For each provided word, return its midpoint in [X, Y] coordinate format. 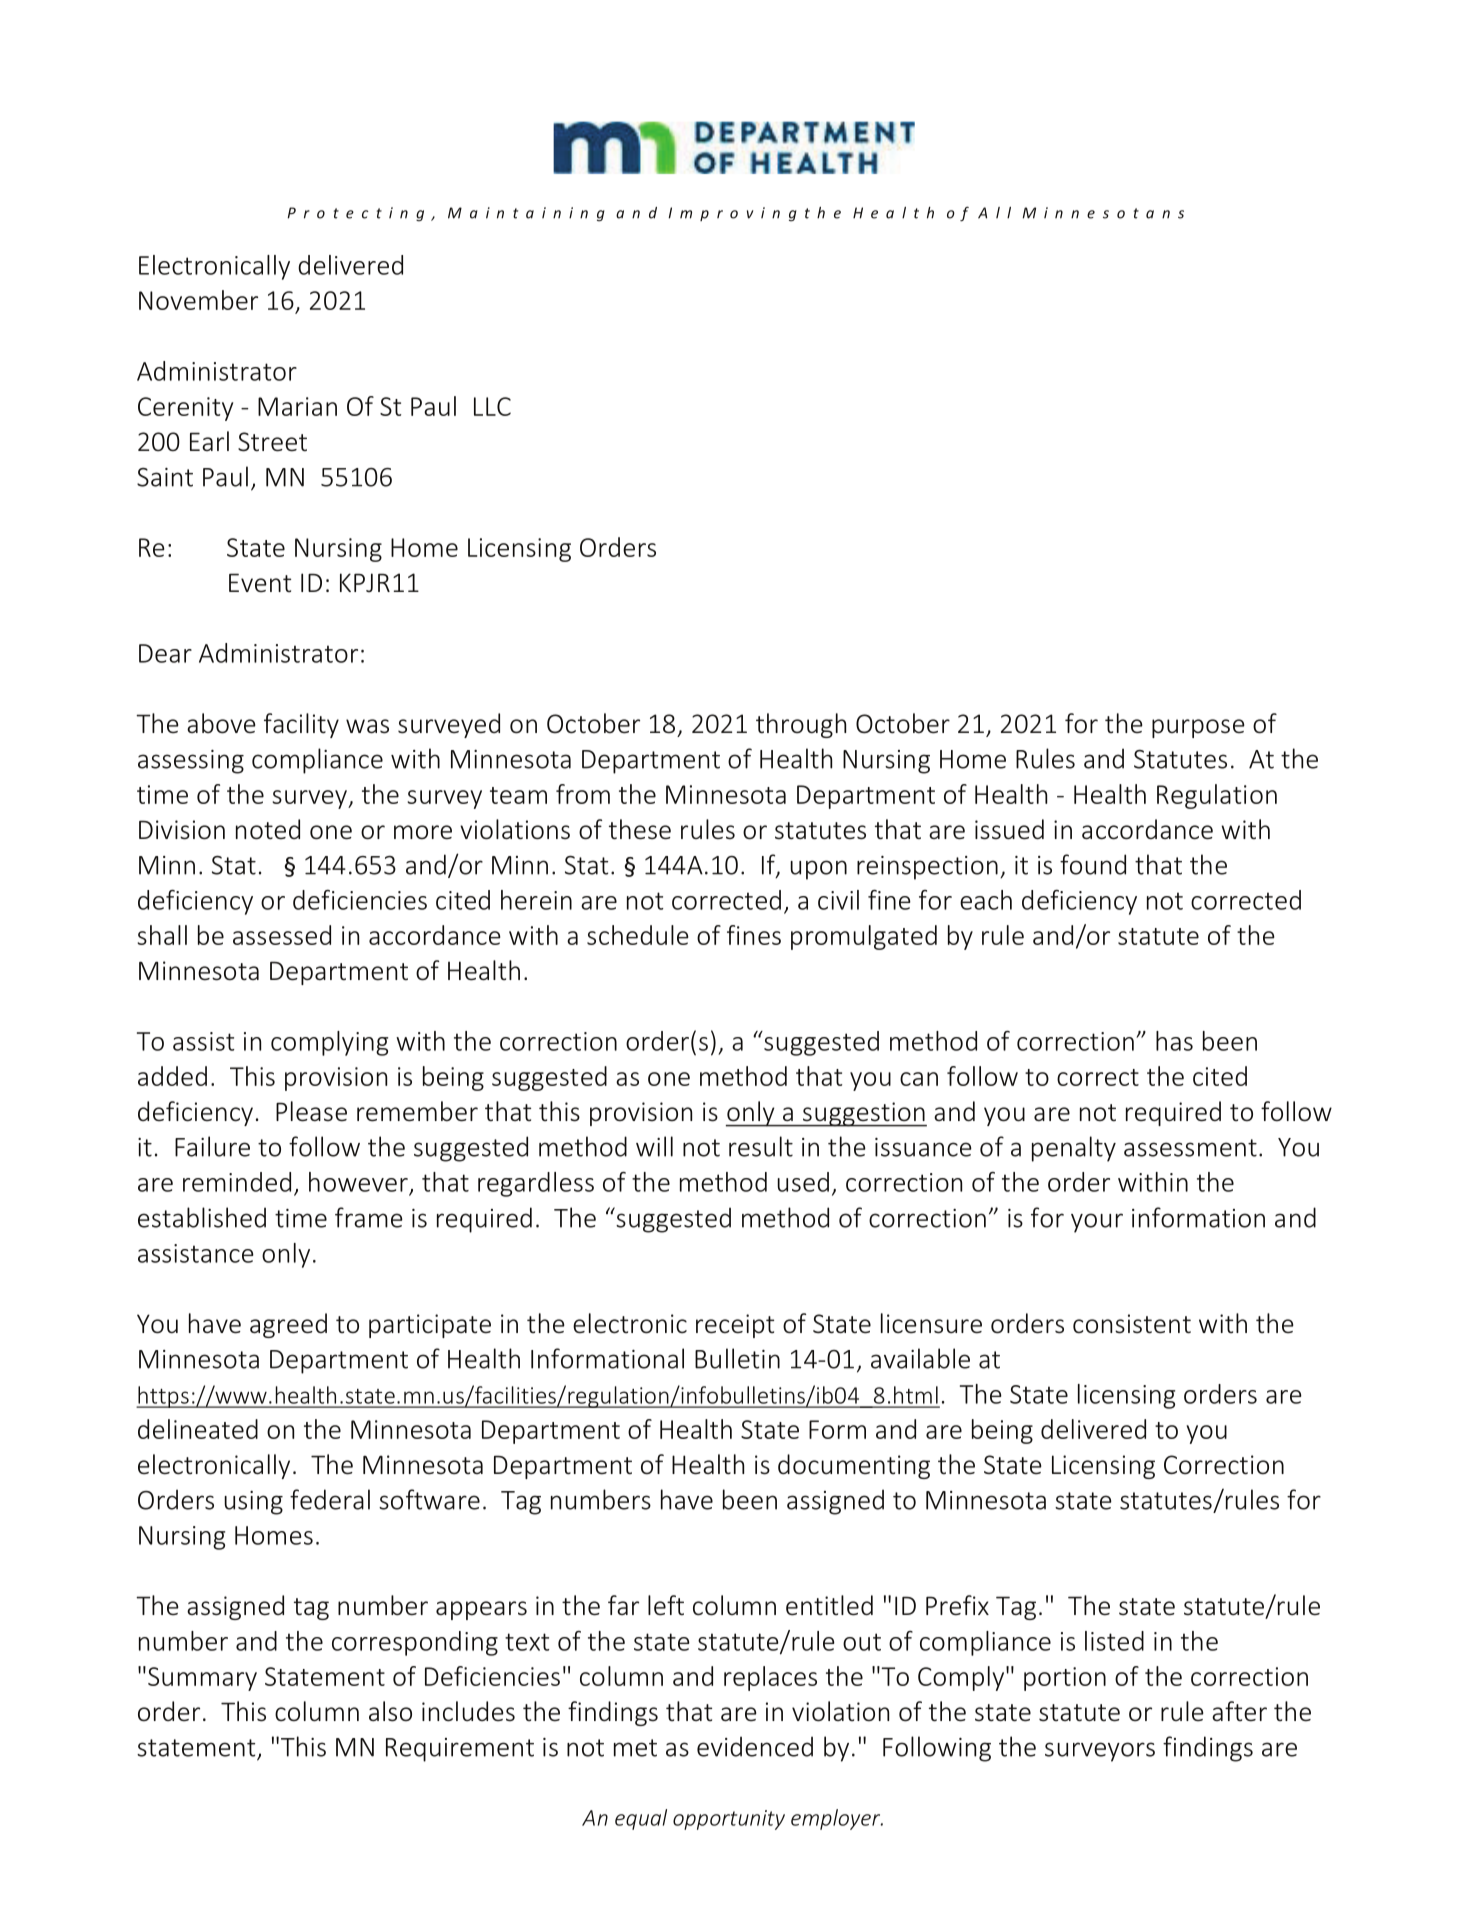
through [801, 725]
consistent [1132, 1324]
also [390, 1711]
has [1174, 1041]
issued [1009, 829]
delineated [198, 1429]
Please [311, 1111]
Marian [297, 406]
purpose [1198, 728]
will [654, 1146]
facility [301, 725]
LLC [492, 406]
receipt [735, 1326]
